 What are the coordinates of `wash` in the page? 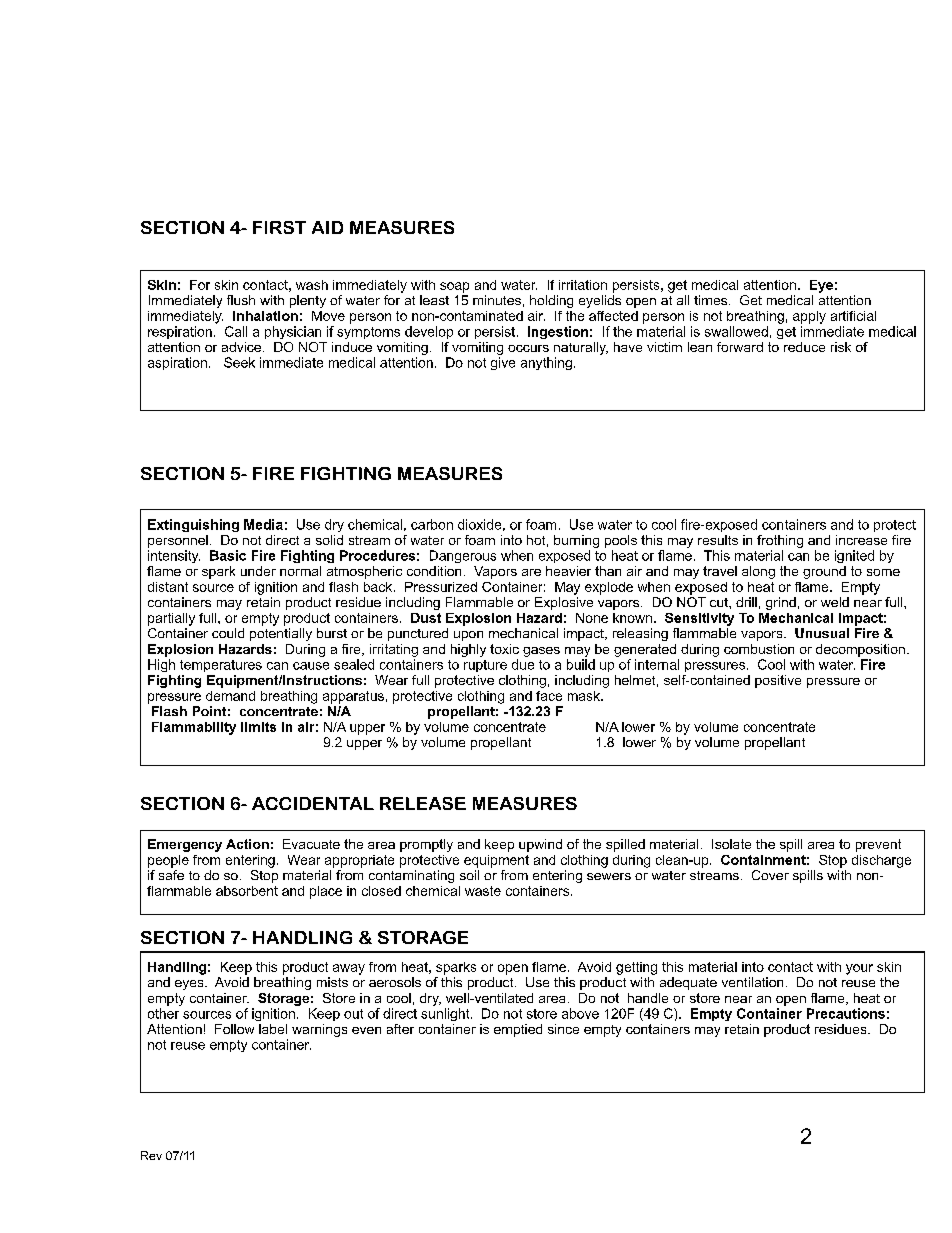 It's located at (312, 285).
